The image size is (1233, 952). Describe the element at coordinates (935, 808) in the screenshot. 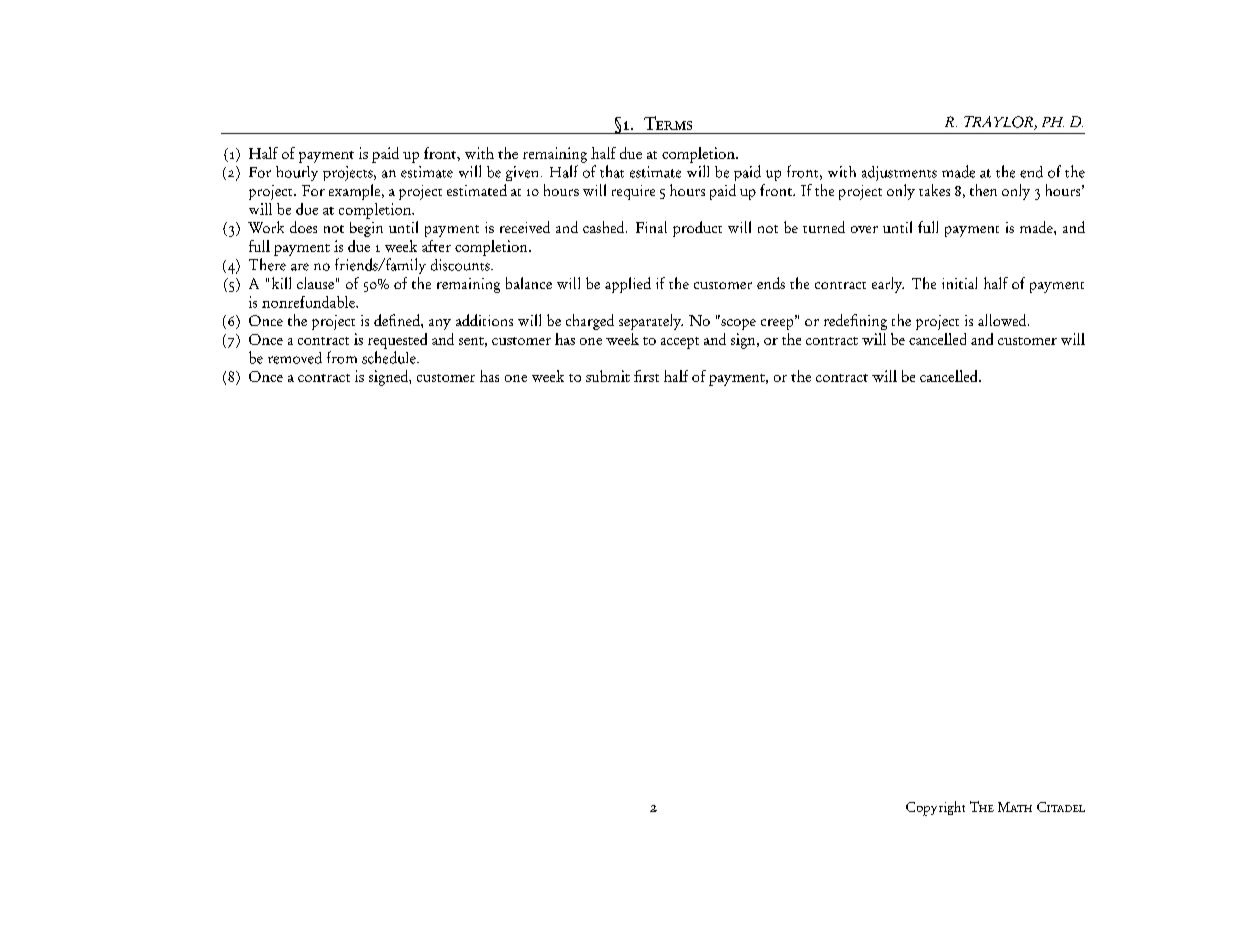

I see `Copyright` at that location.
